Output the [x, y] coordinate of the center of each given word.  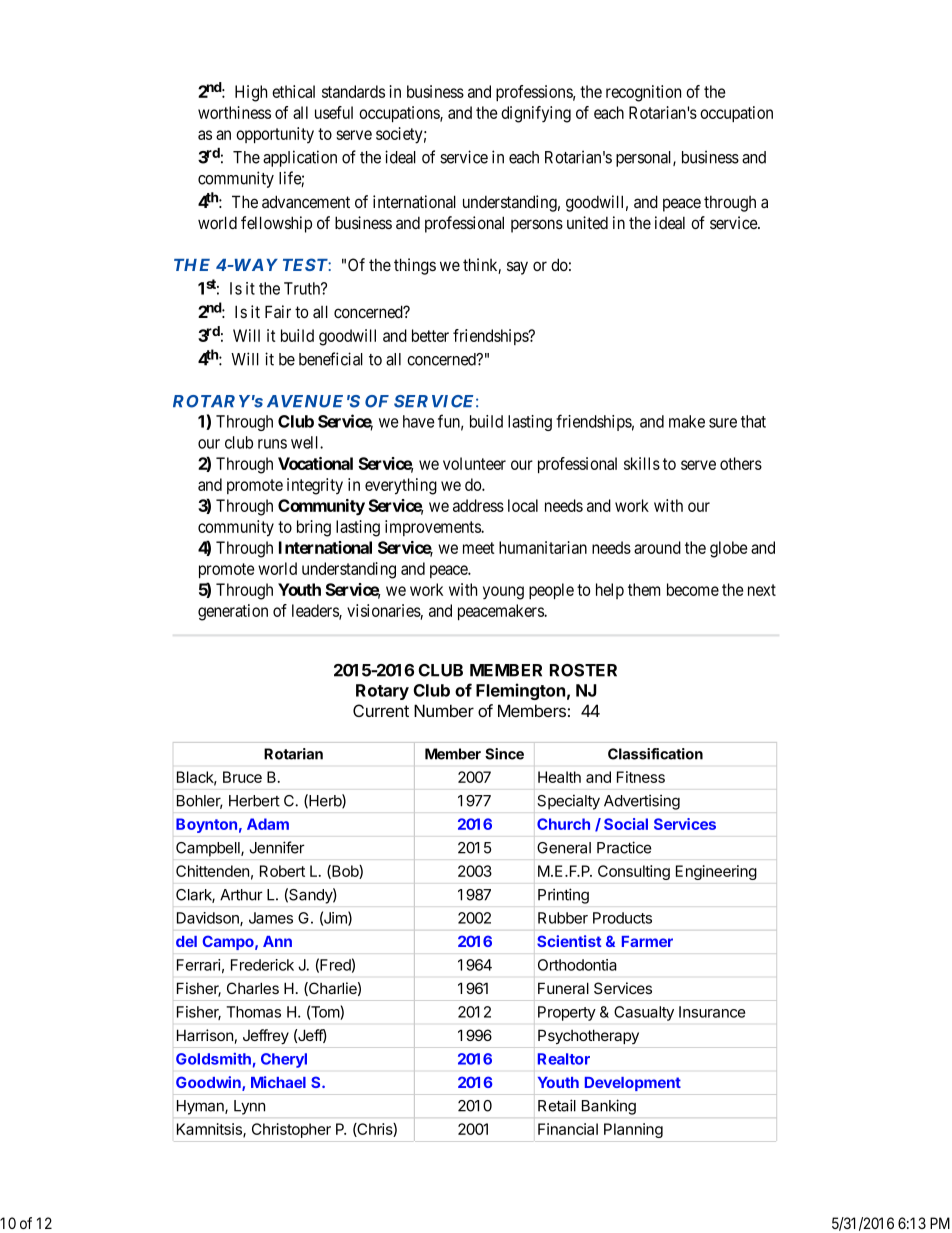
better [430, 335]
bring [314, 528]
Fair [278, 311]
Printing [563, 896]
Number [444, 710]
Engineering [716, 872]
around [657, 547]
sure [723, 423]
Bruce [242, 777]
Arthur [241, 895]
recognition [643, 93]
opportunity [275, 135]
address [478, 505]
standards [353, 91]
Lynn [249, 1107]
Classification [655, 754]
